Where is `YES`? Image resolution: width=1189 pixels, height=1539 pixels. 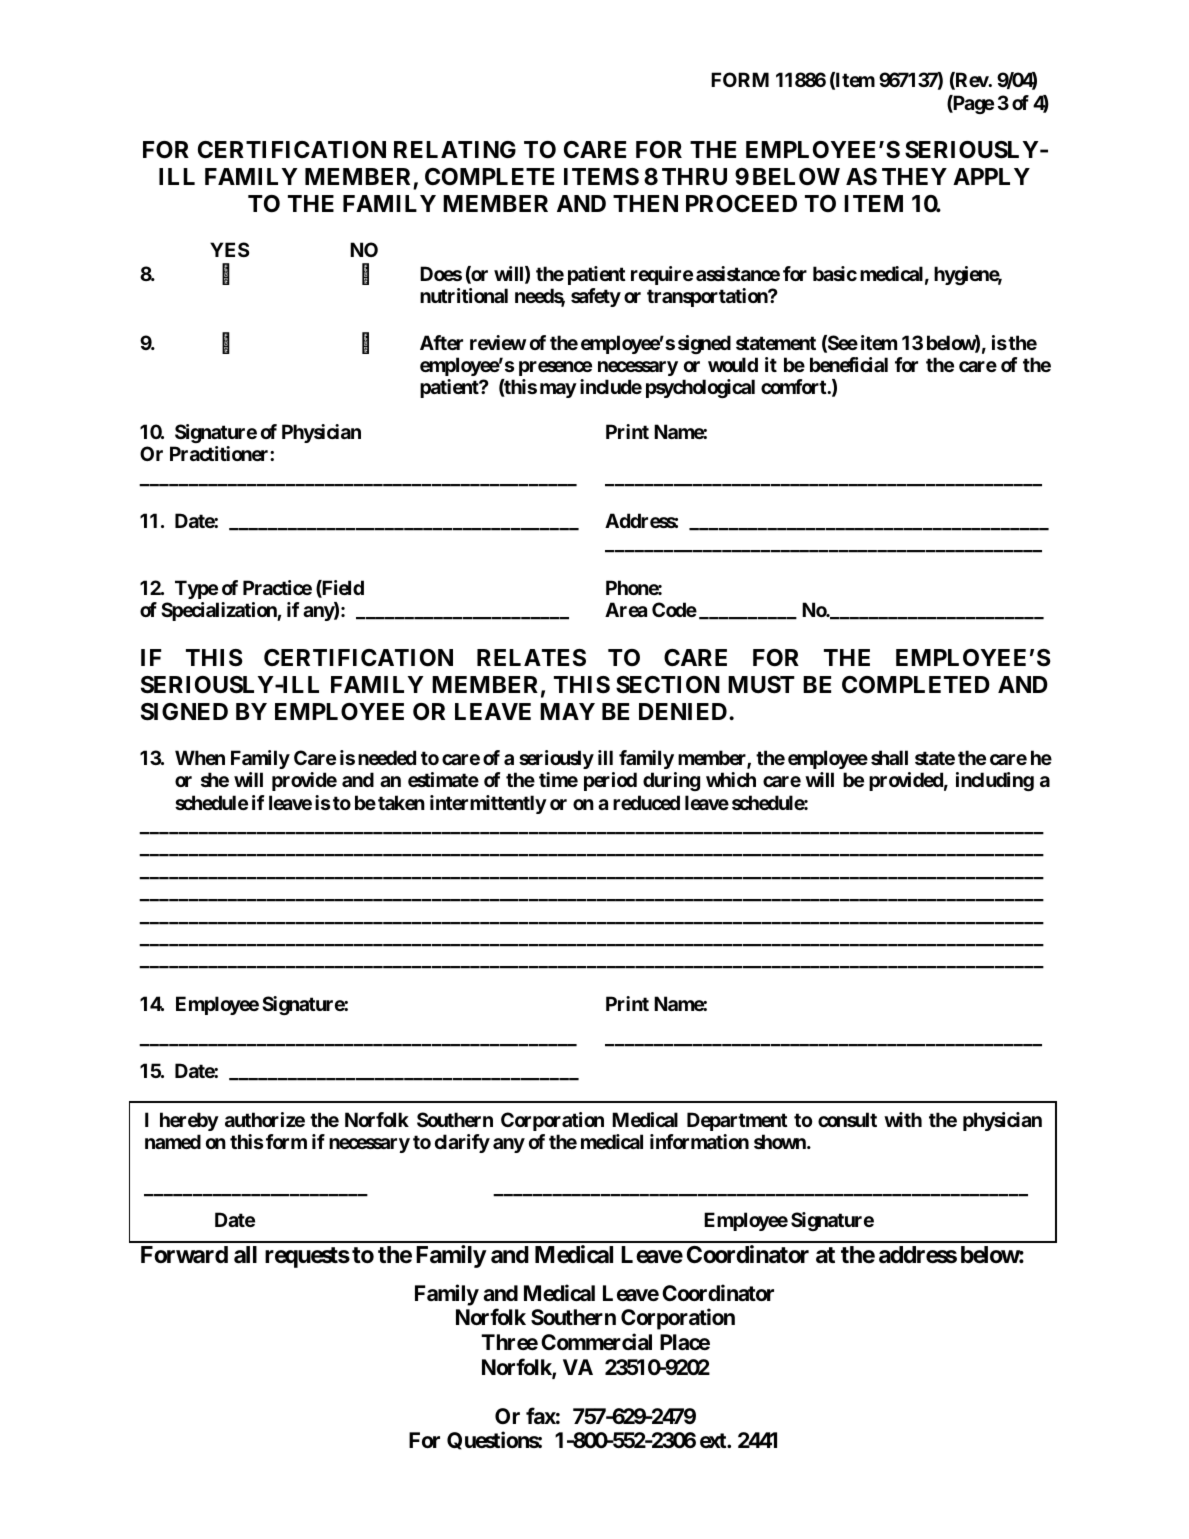
YES is located at coordinates (229, 249).
